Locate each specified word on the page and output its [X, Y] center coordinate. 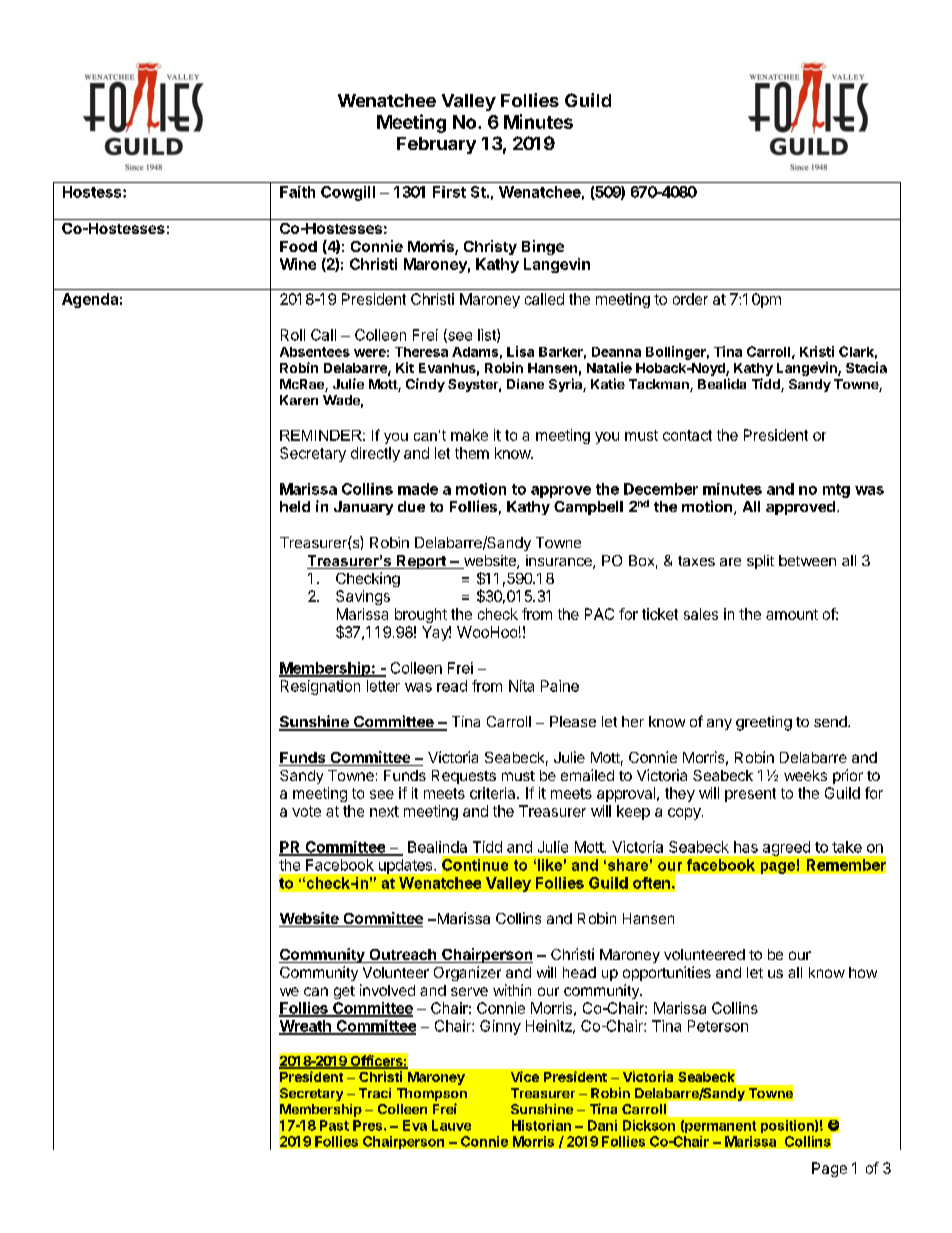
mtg [836, 491]
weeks [805, 775]
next [384, 811]
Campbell [588, 508]
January [363, 508]
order [690, 299]
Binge [543, 247]
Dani [602, 1125]
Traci [375, 1093]
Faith [297, 192]
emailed [587, 775]
